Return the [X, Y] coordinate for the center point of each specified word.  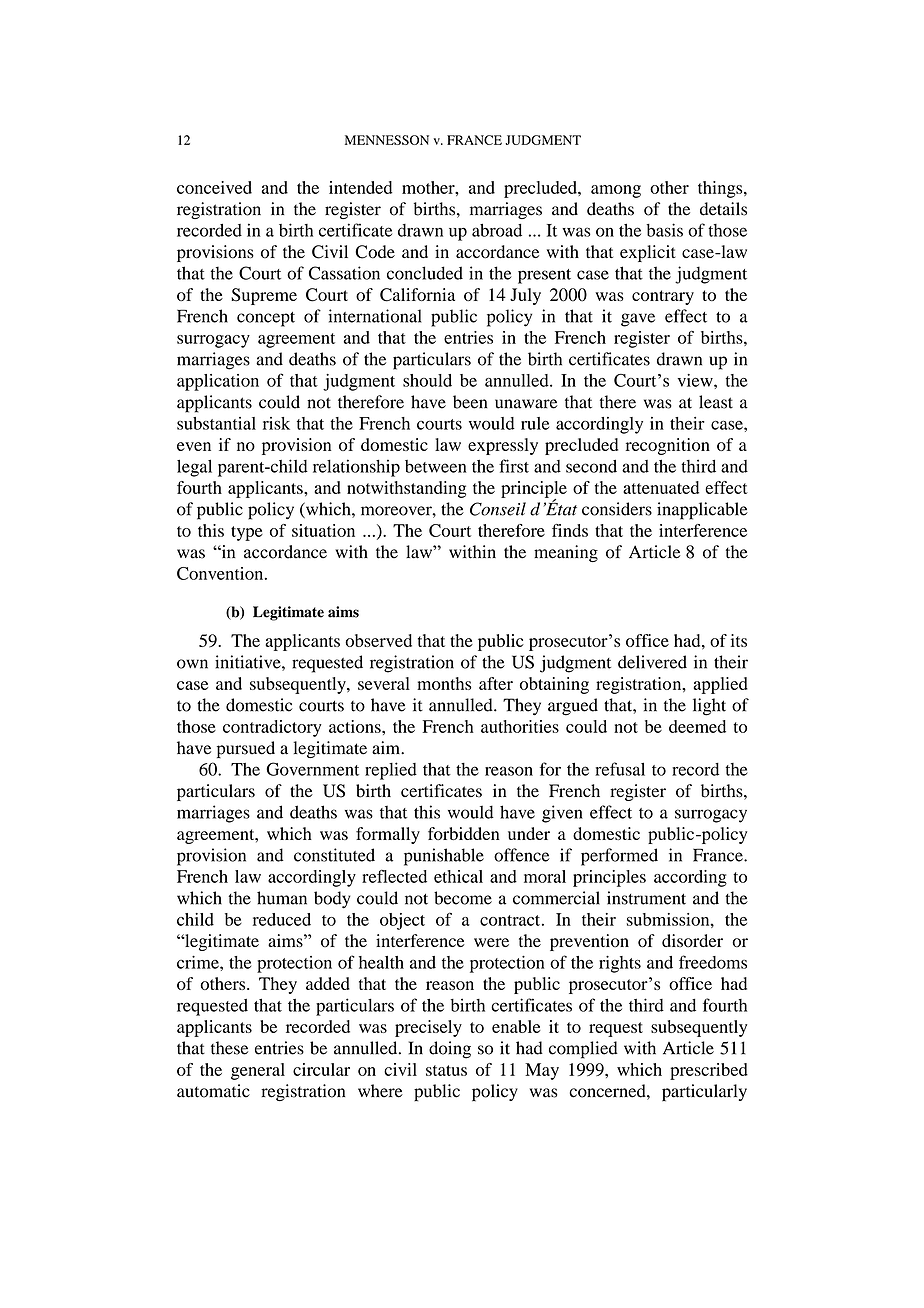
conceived [214, 187]
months [444, 683]
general [258, 1071]
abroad [497, 230]
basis [664, 230]
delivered [652, 662]
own [192, 664]
